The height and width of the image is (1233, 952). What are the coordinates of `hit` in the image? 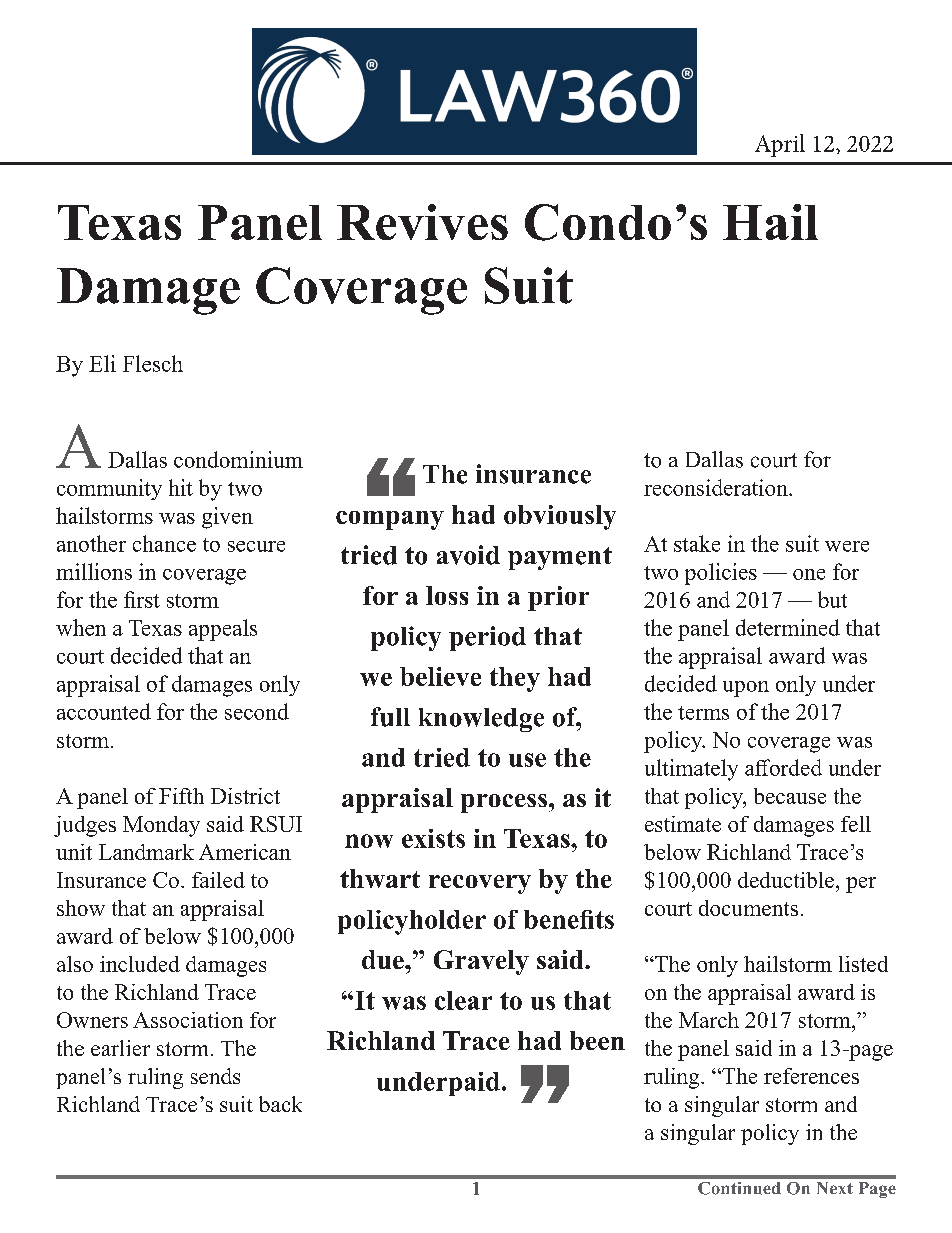 It's located at (181, 487).
